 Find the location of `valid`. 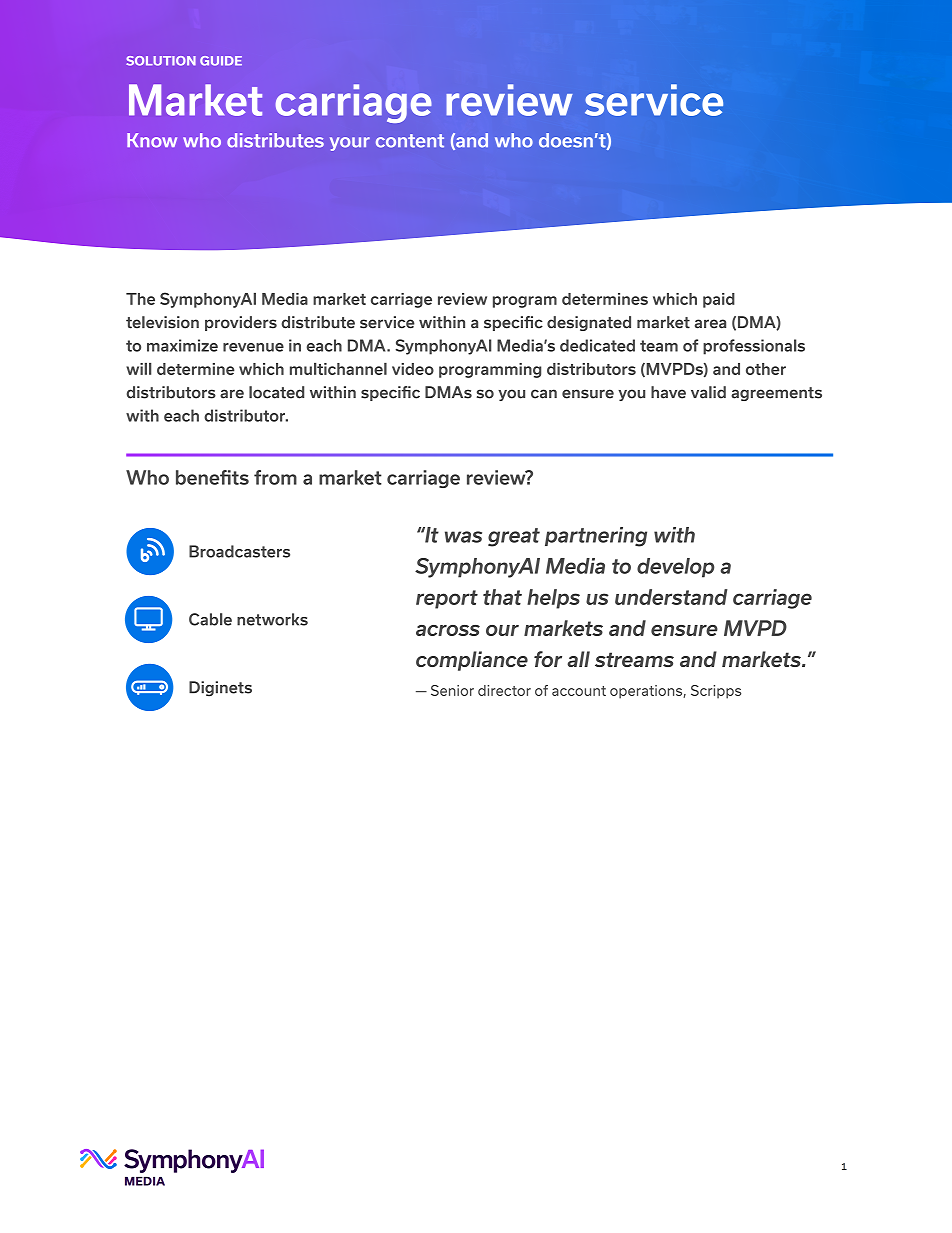

valid is located at coordinates (708, 392).
